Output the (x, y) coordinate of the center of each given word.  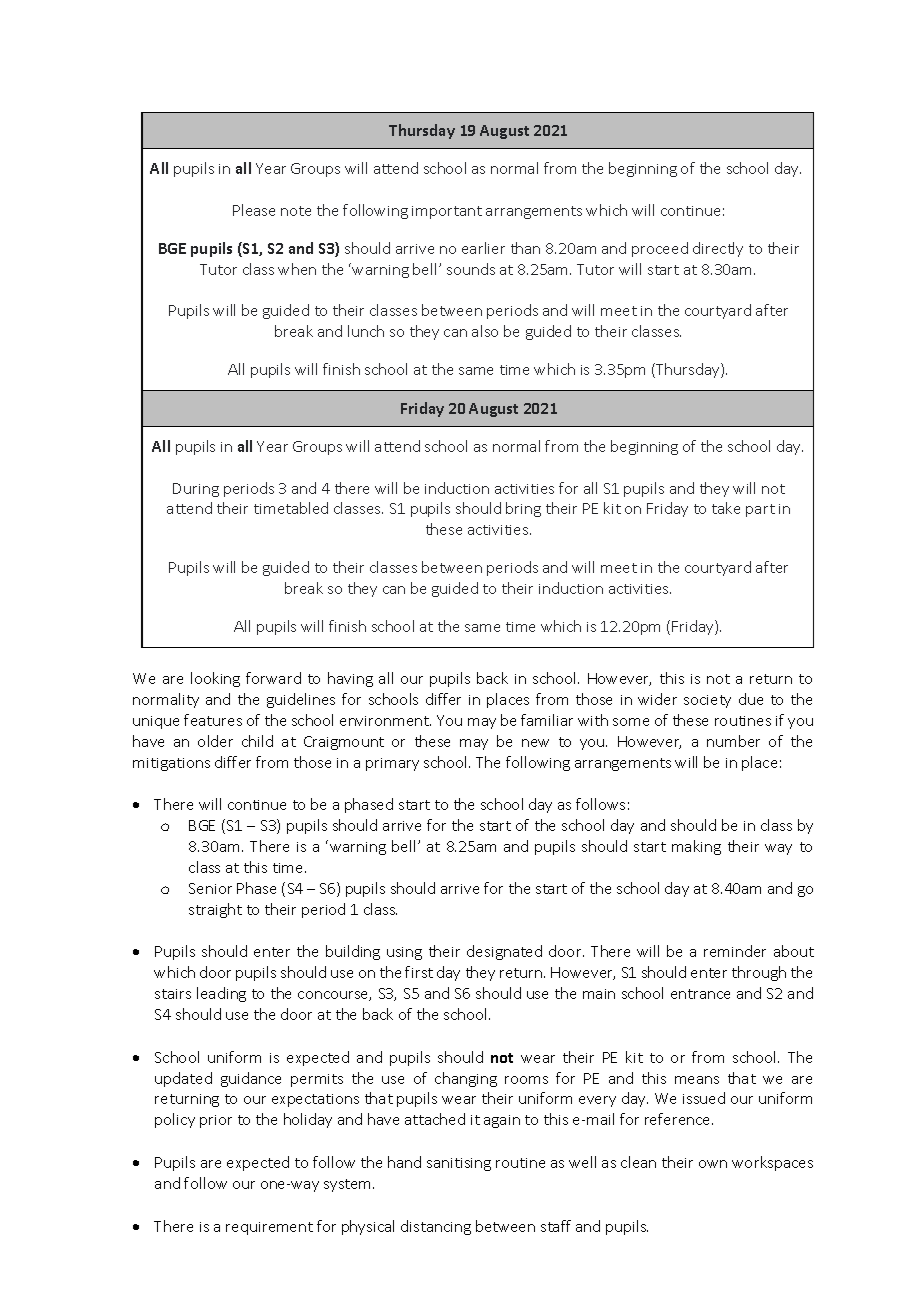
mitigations (171, 764)
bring (523, 509)
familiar (547, 720)
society (707, 701)
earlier (483, 248)
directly (718, 249)
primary (392, 764)
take (726, 508)
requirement (269, 1228)
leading (221, 994)
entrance (700, 994)
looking (215, 679)
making (696, 847)
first (419, 972)
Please (254, 210)
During (196, 490)
